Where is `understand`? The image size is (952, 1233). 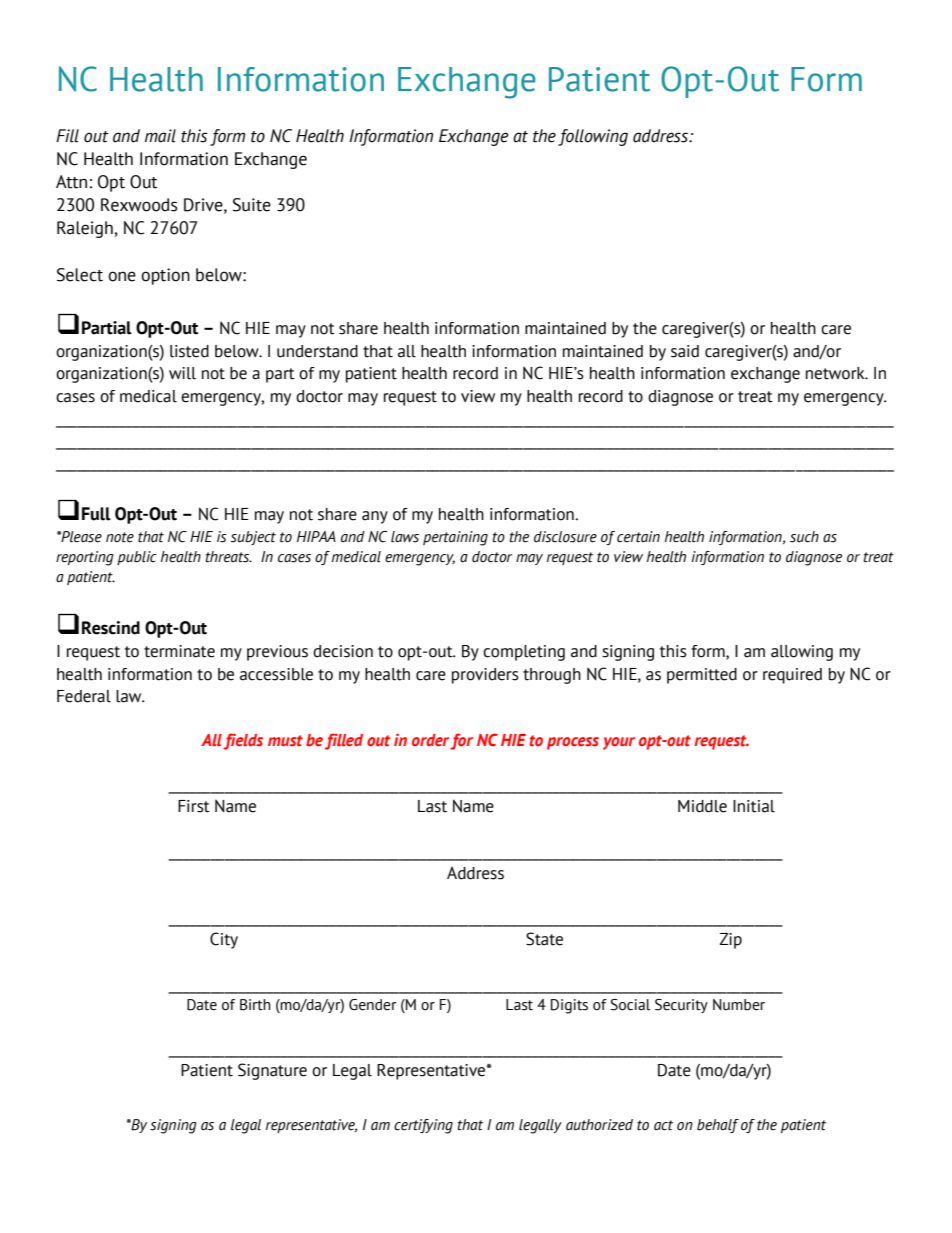
understand is located at coordinates (317, 351).
